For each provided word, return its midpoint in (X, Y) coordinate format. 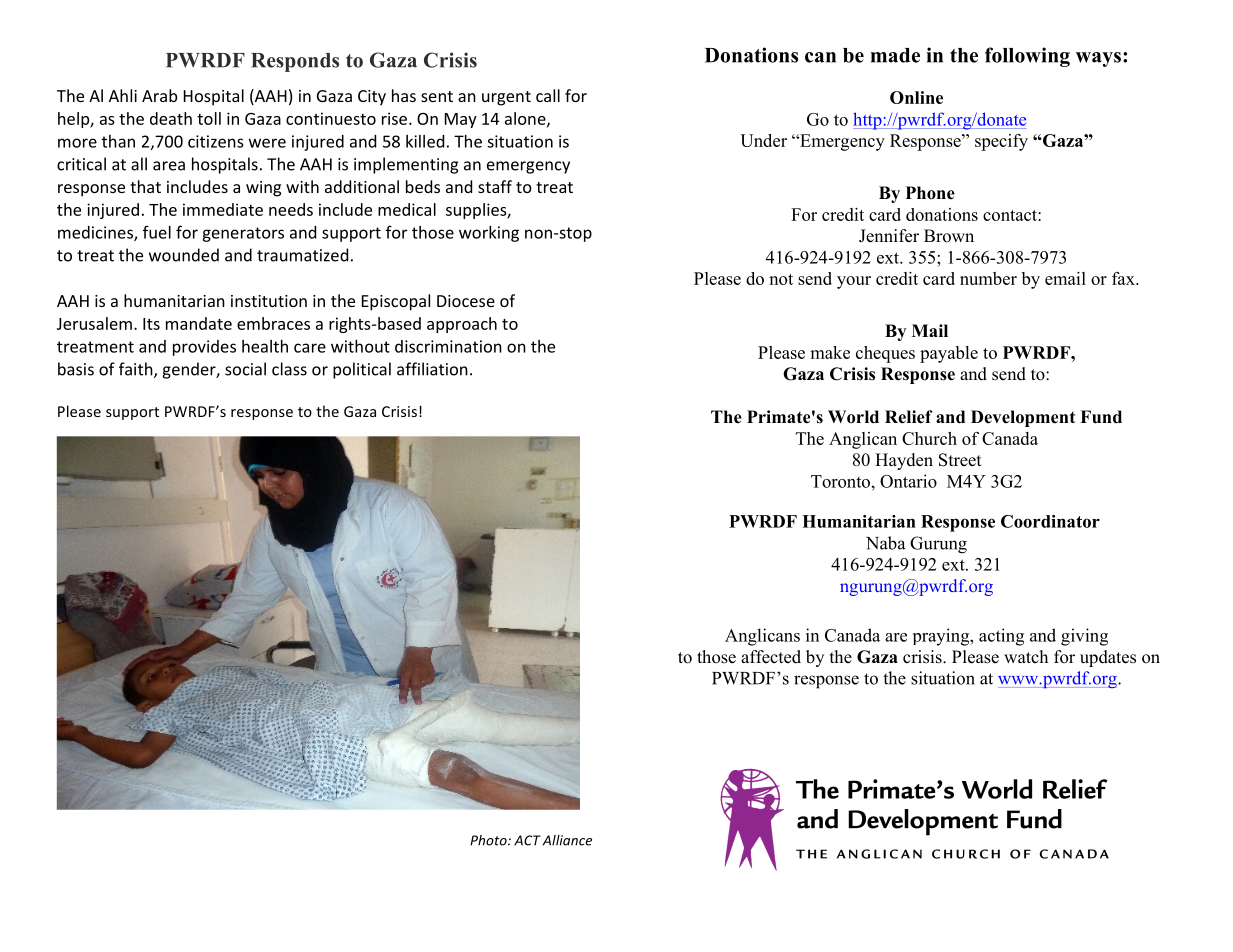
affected (771, 657)
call (548, 95)
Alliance (567, 840)
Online (916, 97)
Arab (159, 95)
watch (1026, 656)
